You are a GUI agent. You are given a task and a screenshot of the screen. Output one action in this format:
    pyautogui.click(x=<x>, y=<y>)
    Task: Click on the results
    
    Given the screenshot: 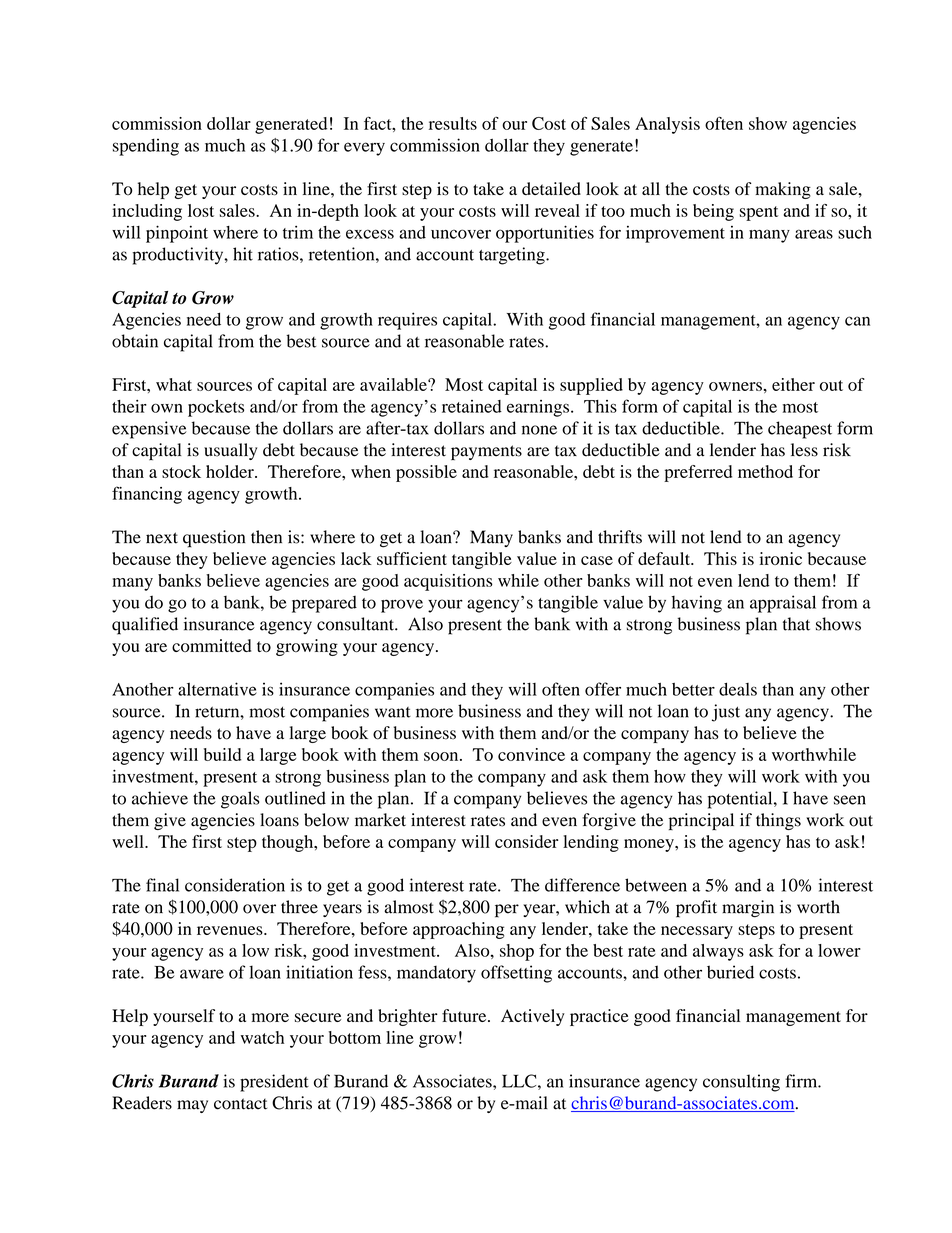 What is the action you would take?
    pyautogui.click(x=453, y=123)
